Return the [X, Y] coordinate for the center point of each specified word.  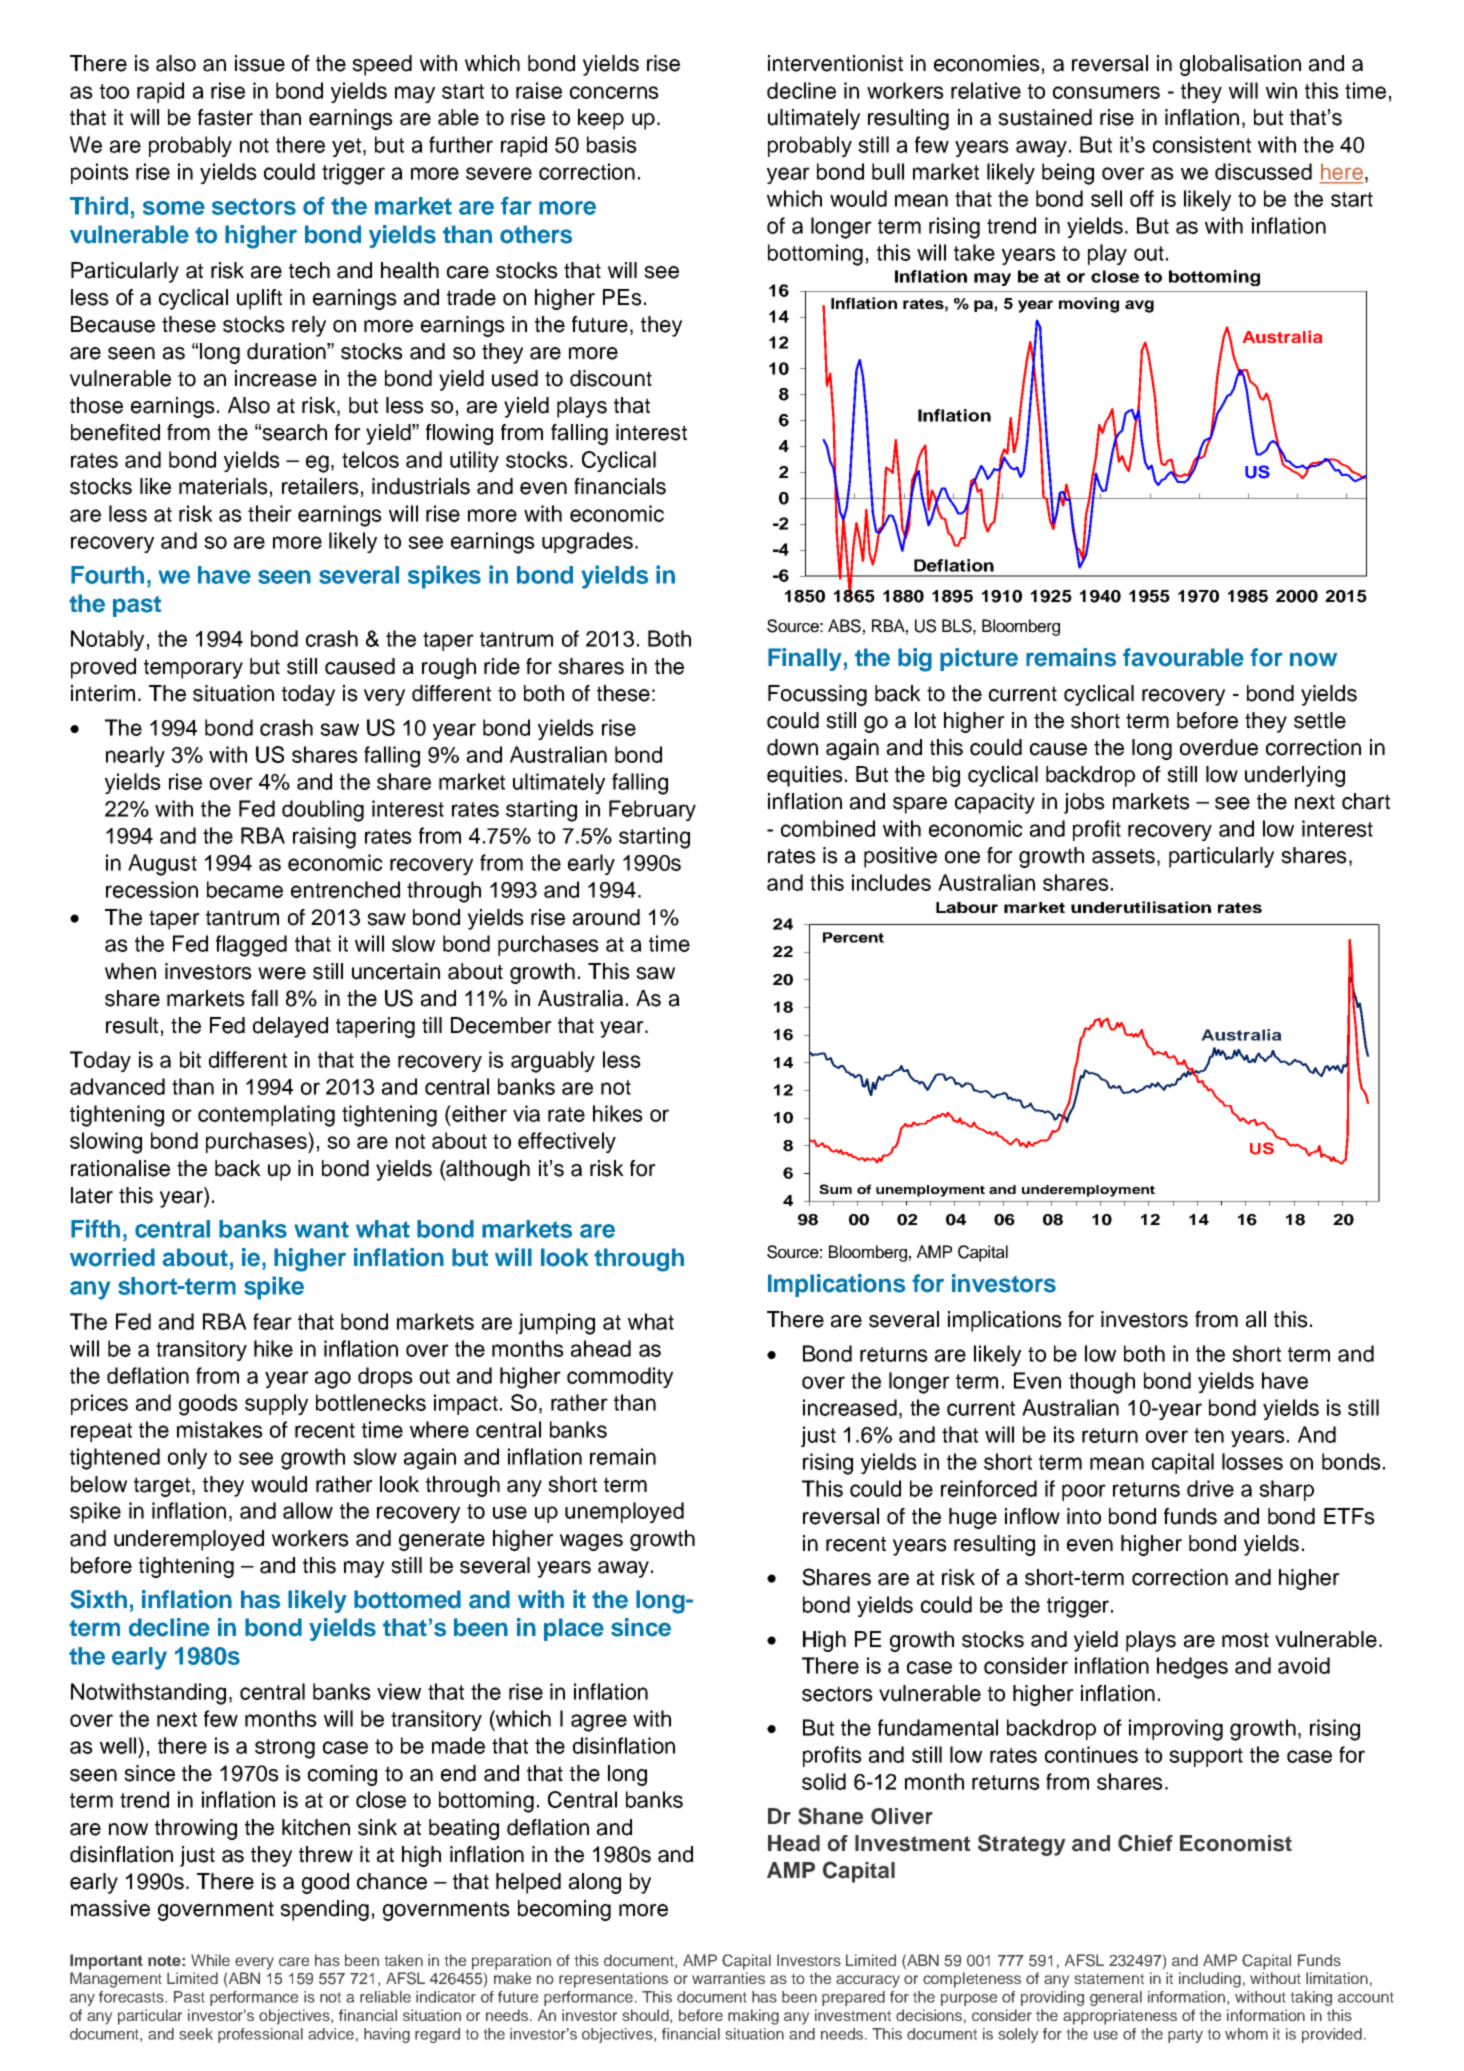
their [270, 513]
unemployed [624, 1512]
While [210, 1960]
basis [612, 144]
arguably [553, 1062]
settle [1320, 720]
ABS [844, 626]
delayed [290, 1027]
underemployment [1088, 1191]
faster [225, 117]
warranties [728, 1978]
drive [1210, 1488]
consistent [1202, 144]
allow [308, 1510]
